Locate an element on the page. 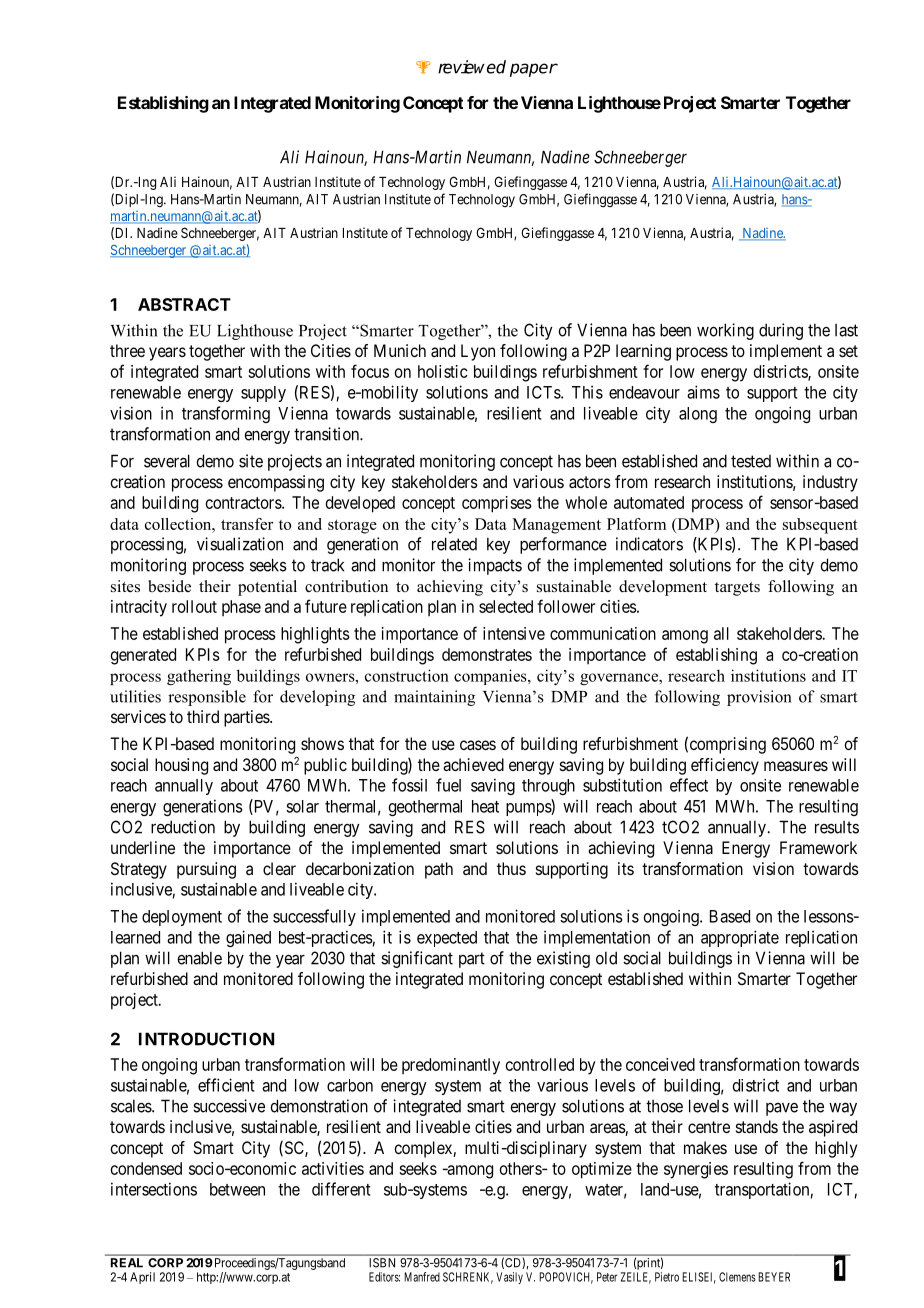 Image resolution: width=924 pixels, height=1308 pixels. between is located at coordinates (237, 1189).
